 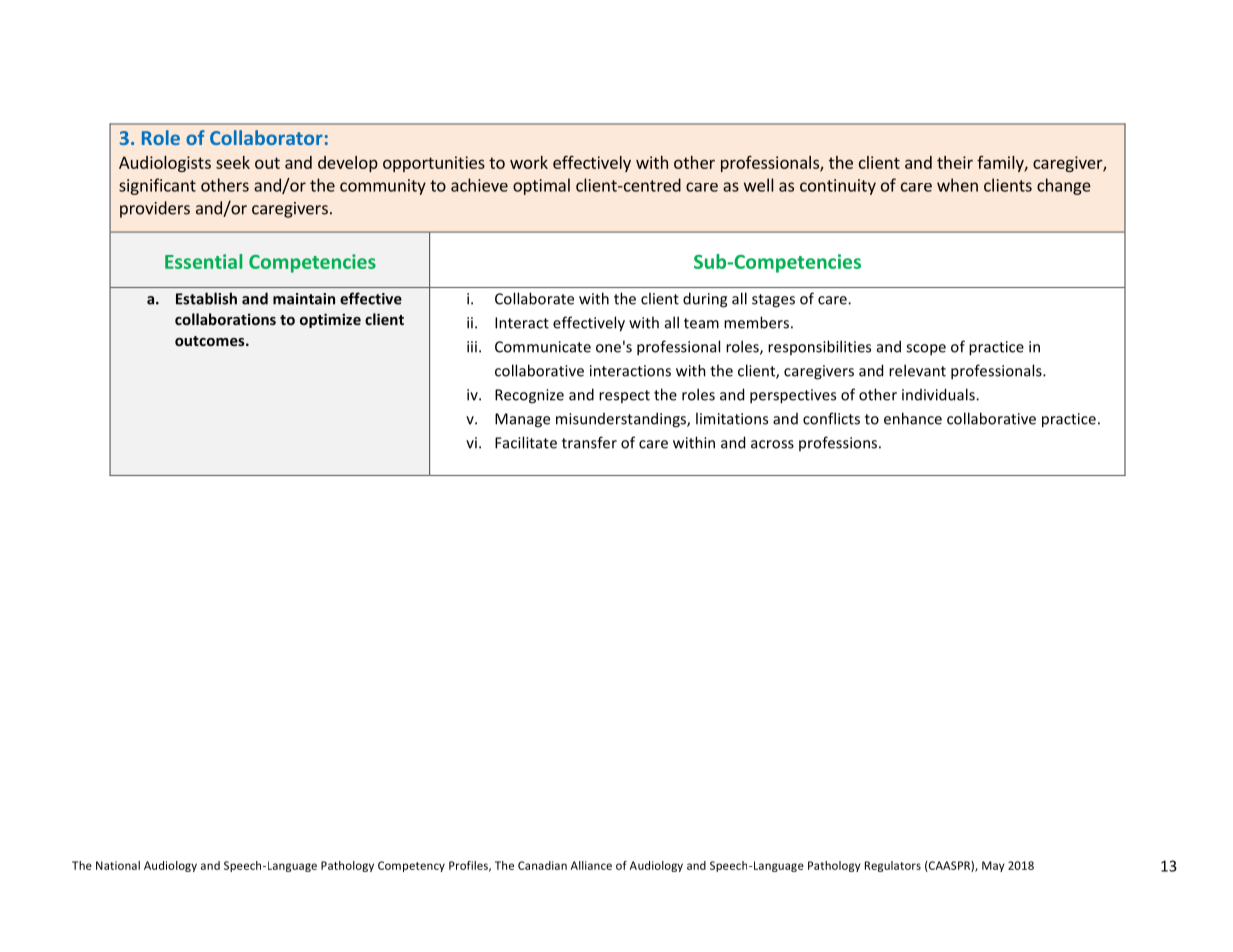 I want to click on seek, so click(x=233, y=162).
